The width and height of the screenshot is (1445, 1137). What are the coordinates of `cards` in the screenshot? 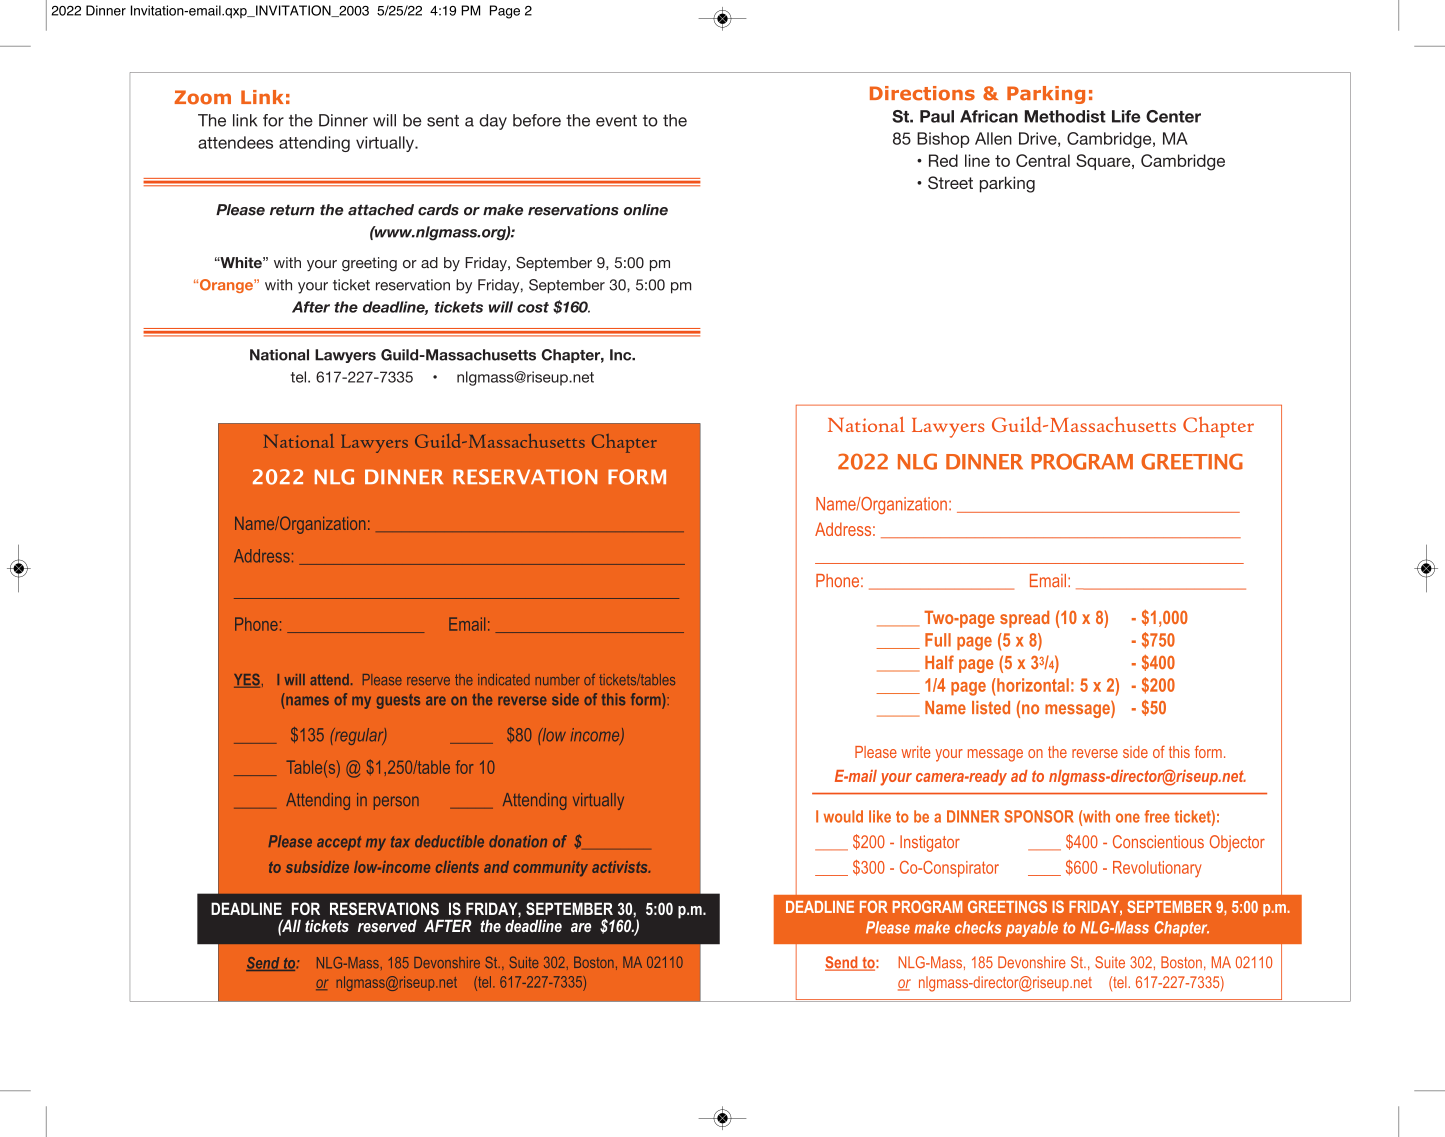 It's located at (438, 210).
